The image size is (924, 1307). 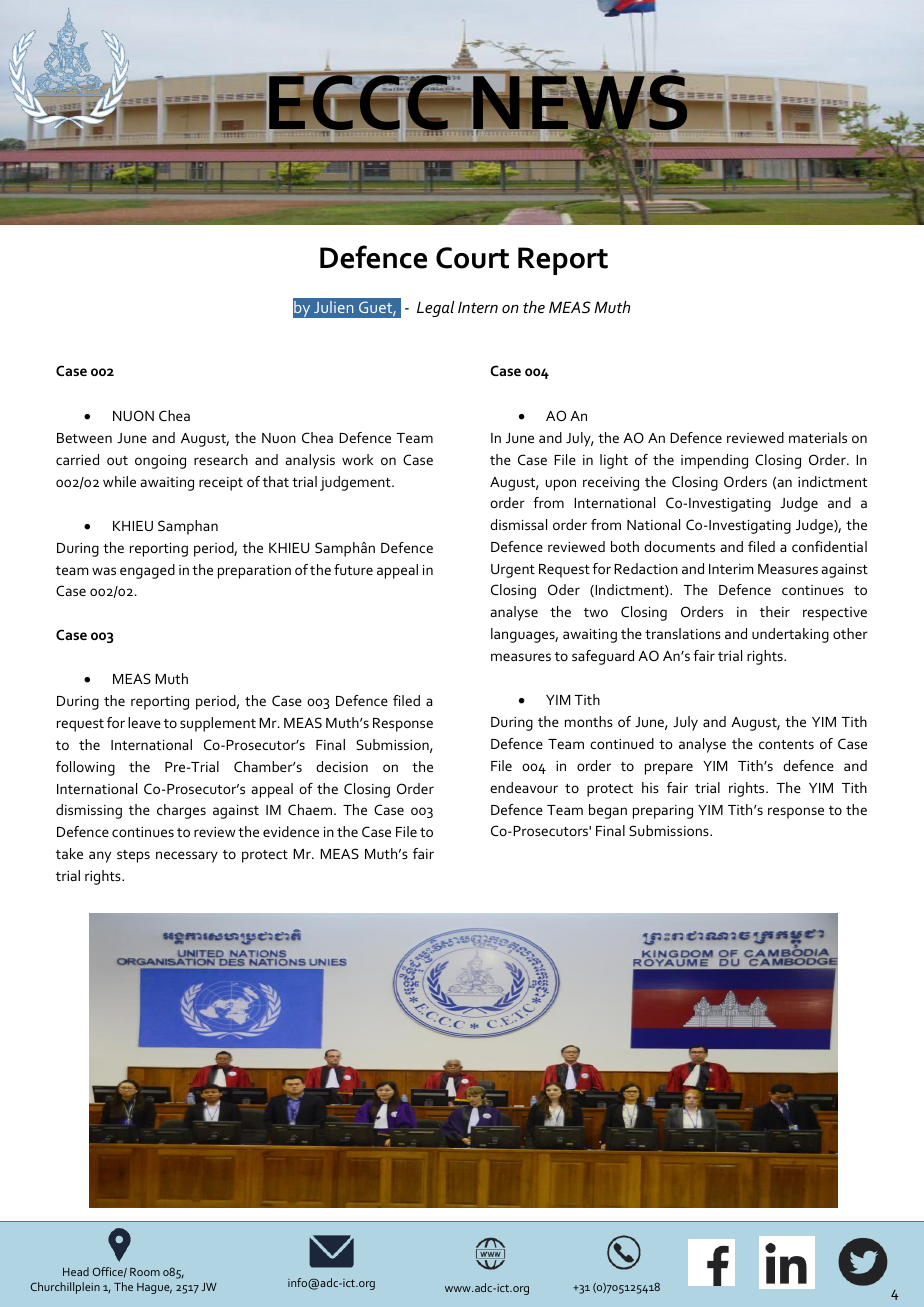 What do you see at coordinates (147, 571) in the screenshot?
I see `engaged` at bounding box center [147, 571].
